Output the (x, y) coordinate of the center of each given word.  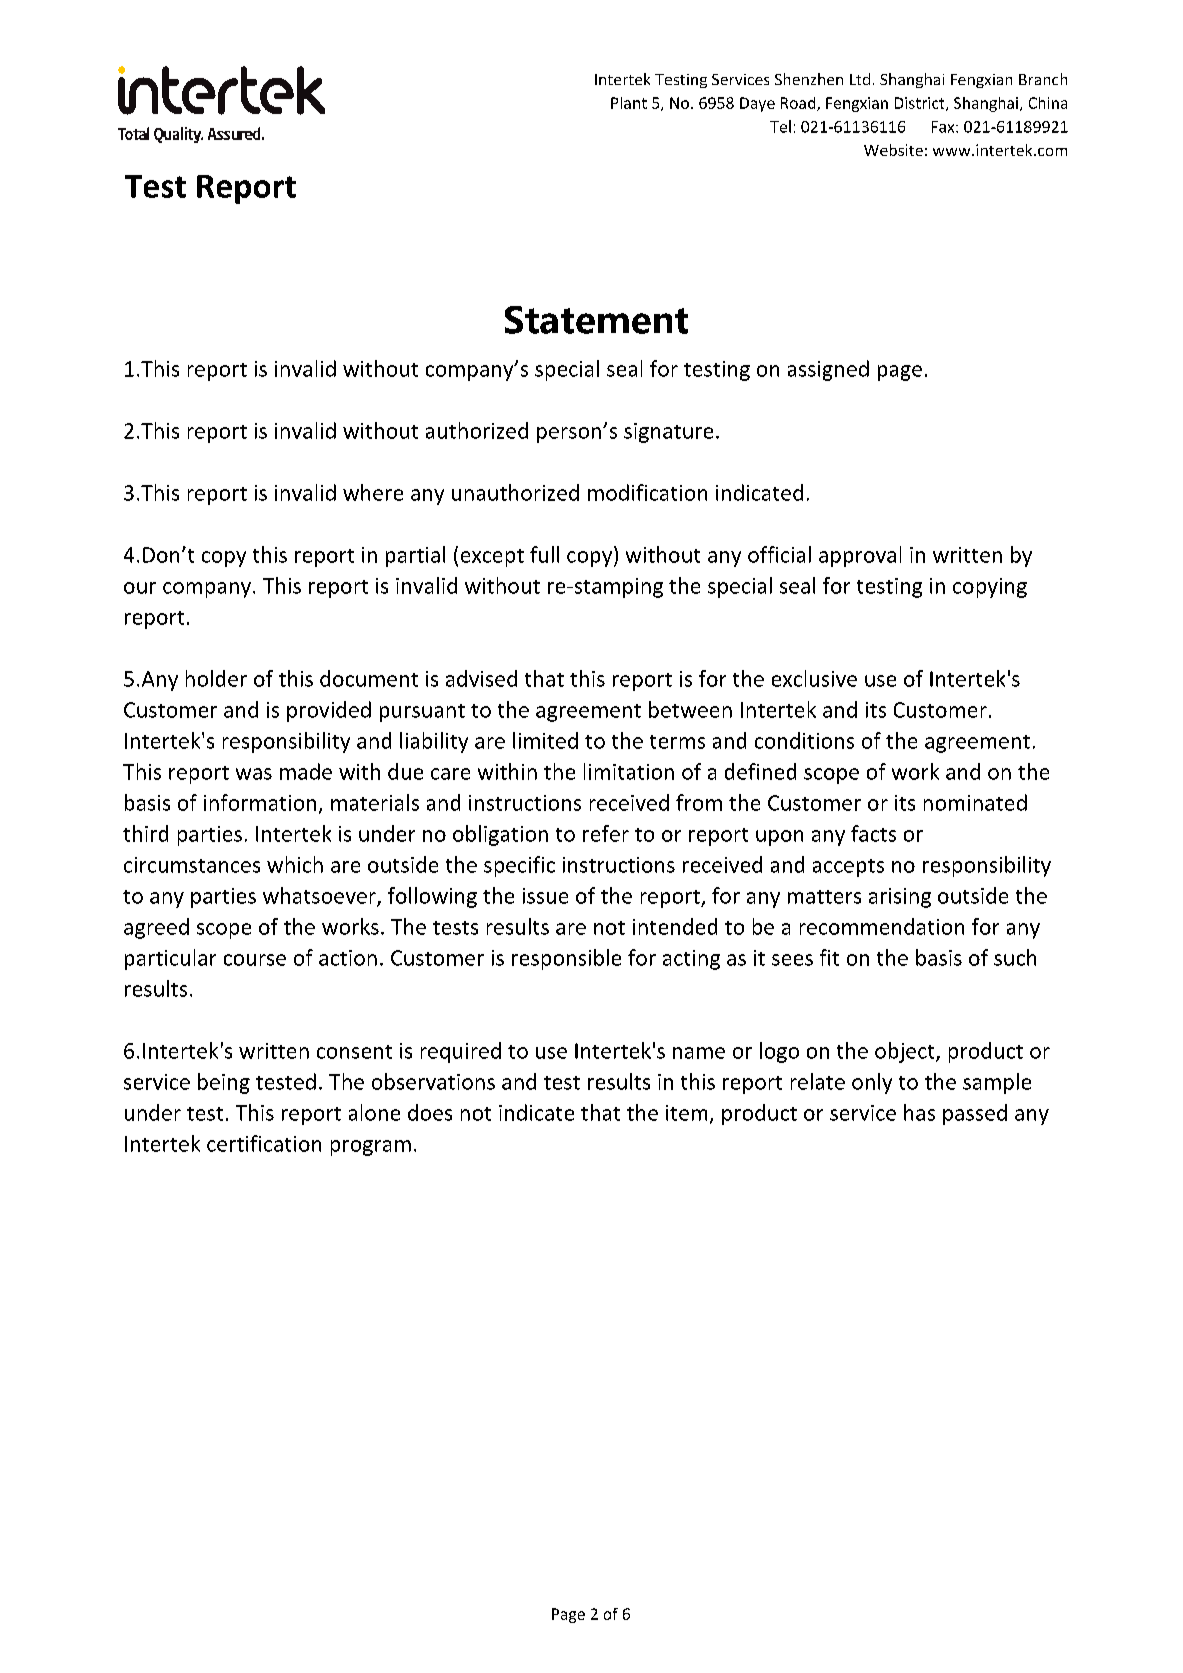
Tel (780, 126)
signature (668, 433)
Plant (629, 103)
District (921, 104)
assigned (828, 370)
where (373, 492)
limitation (629, 771)
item (686, 1113)
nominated (975, 802)
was (254, 774)
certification (264, 1143)
